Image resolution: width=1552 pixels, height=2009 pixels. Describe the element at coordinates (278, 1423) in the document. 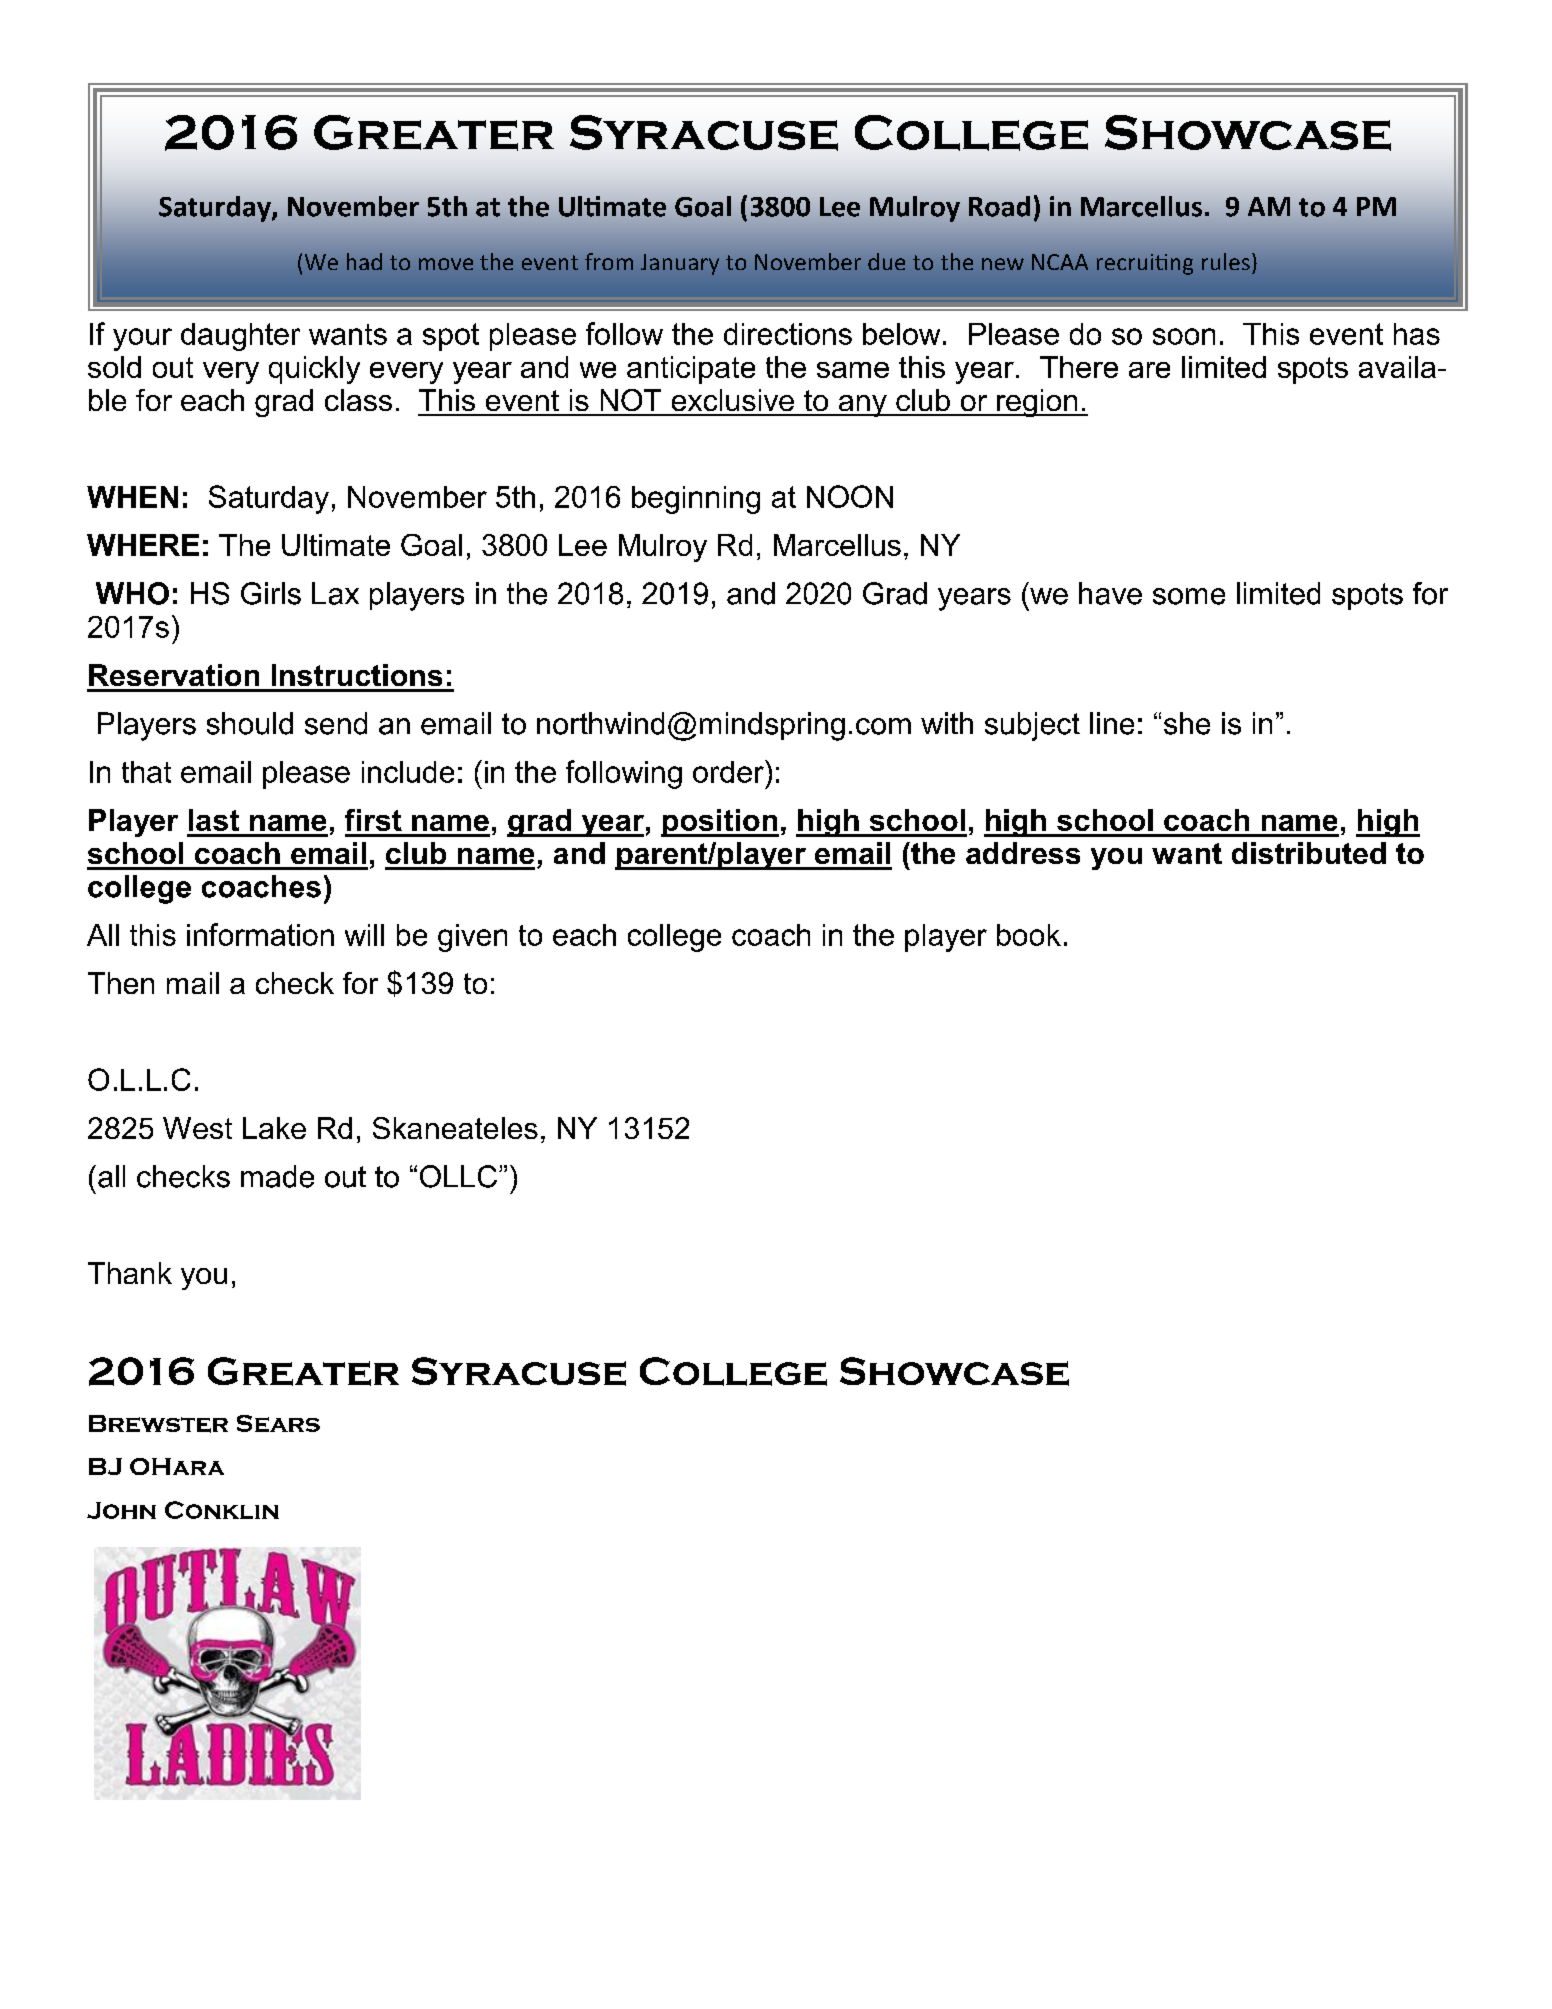

I see `Sears` at that location.
